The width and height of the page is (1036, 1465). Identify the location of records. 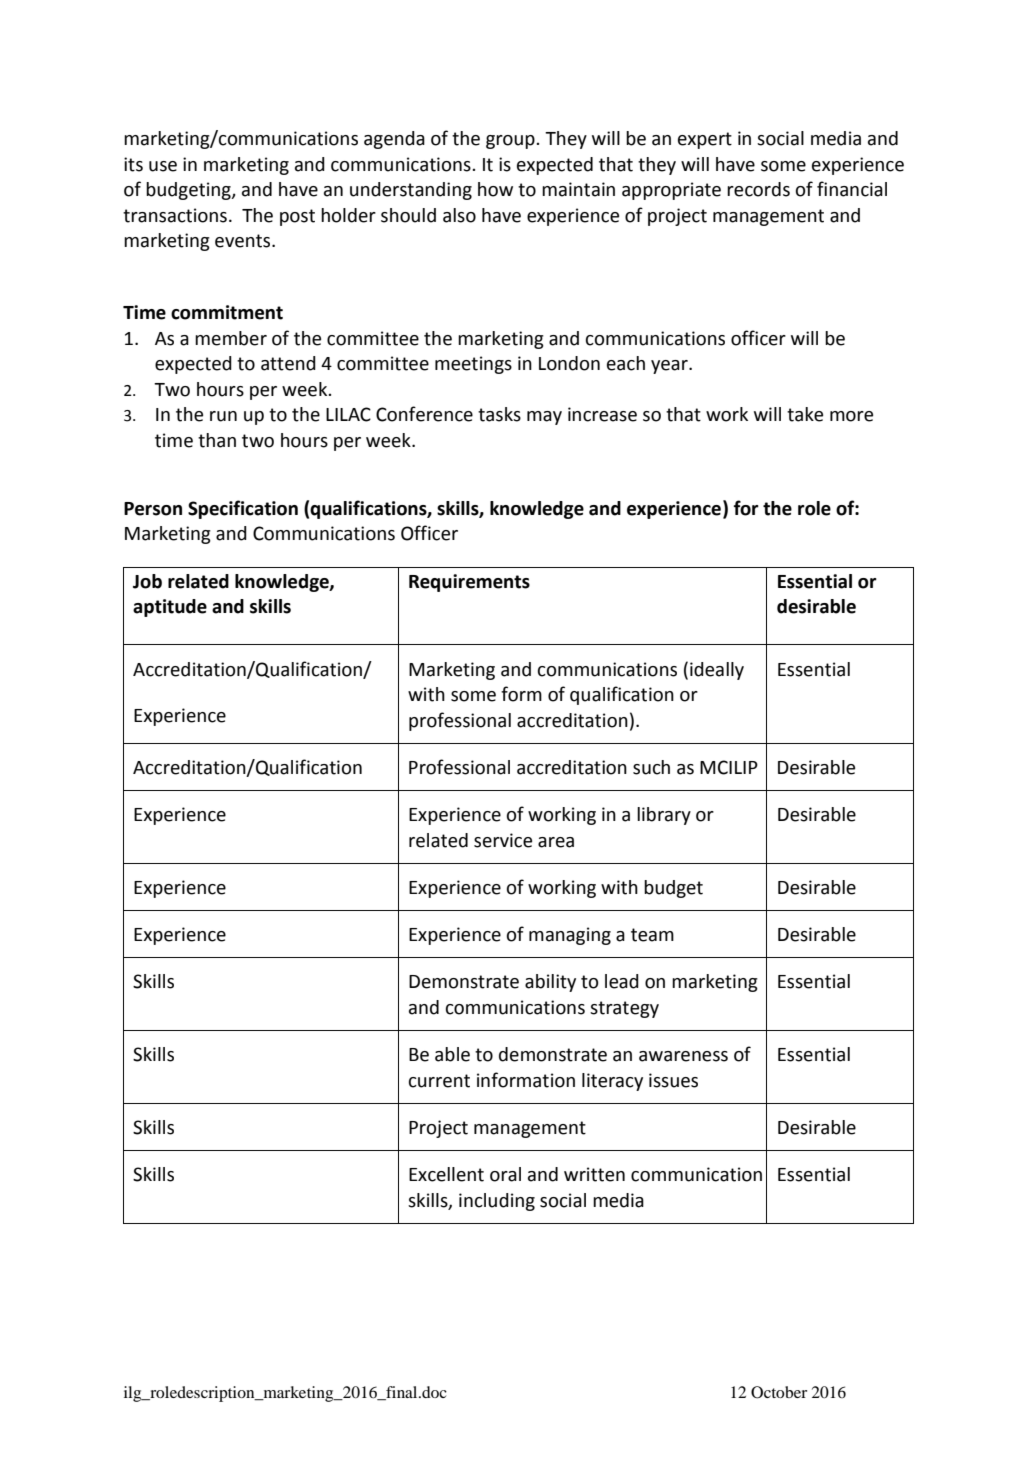
(758, 189).
